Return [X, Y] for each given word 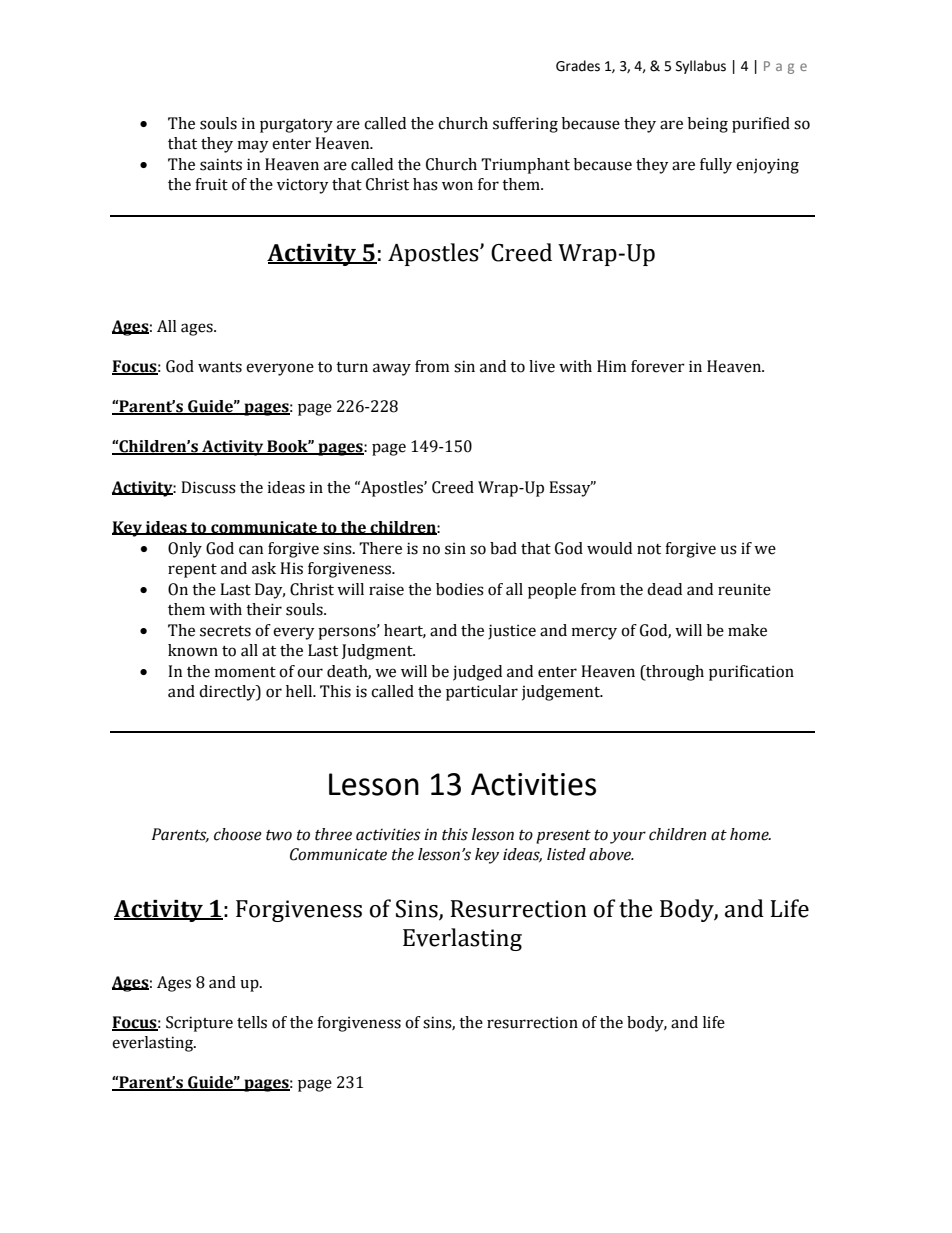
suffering [525, 125]
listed [566, 854]
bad [503, 548]
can [251, 550]
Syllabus [701, 67]
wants [220, 367]
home [750, 834]
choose [238, 834]
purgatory [296, 126]
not [649, 549]
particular [482, 693]
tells [252, 1022]
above [611, 854]
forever [658, 366]
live [542, 366]
